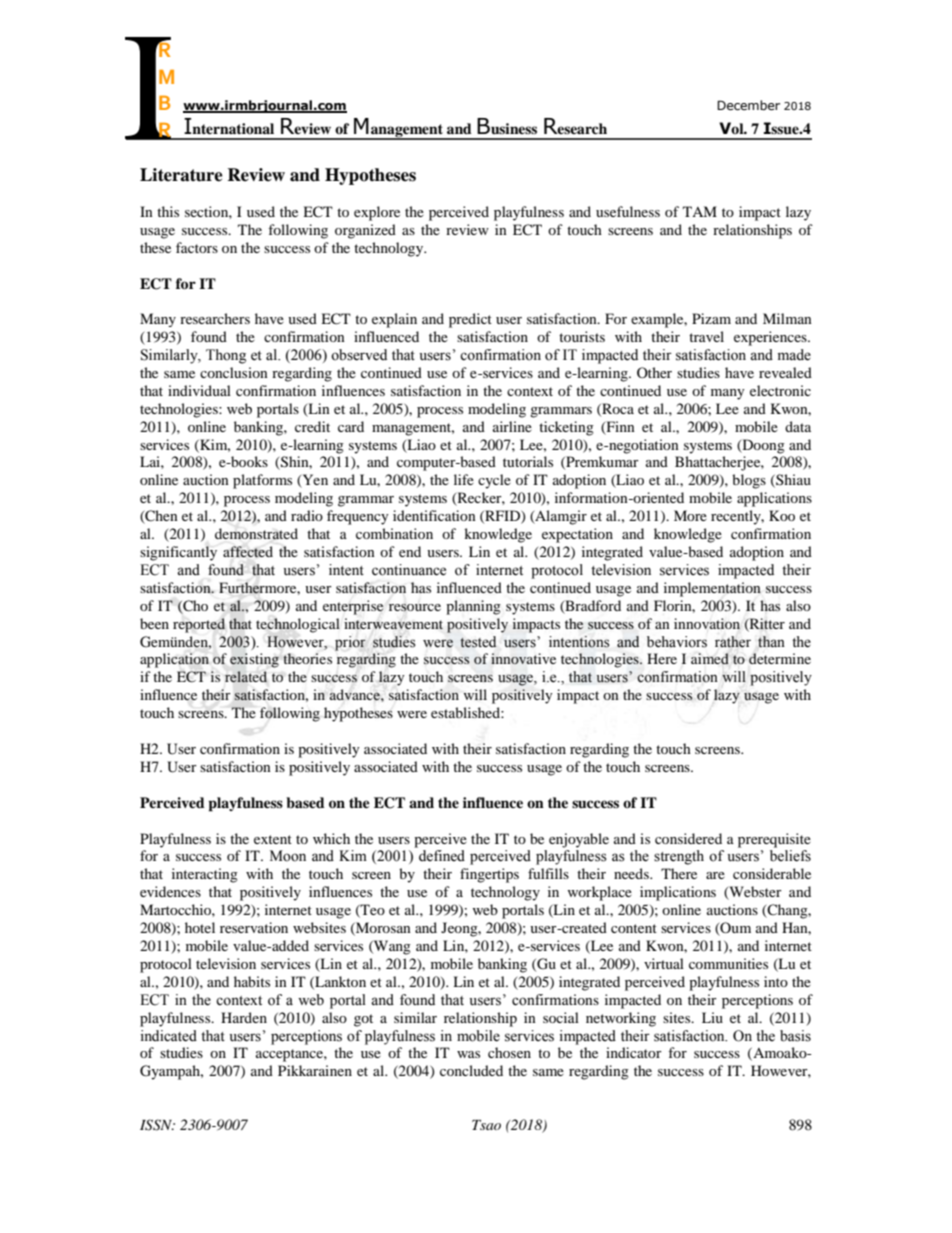  Describe the element at coordinates (262, 481) in the screenshot. I see `platforms` at that location.
